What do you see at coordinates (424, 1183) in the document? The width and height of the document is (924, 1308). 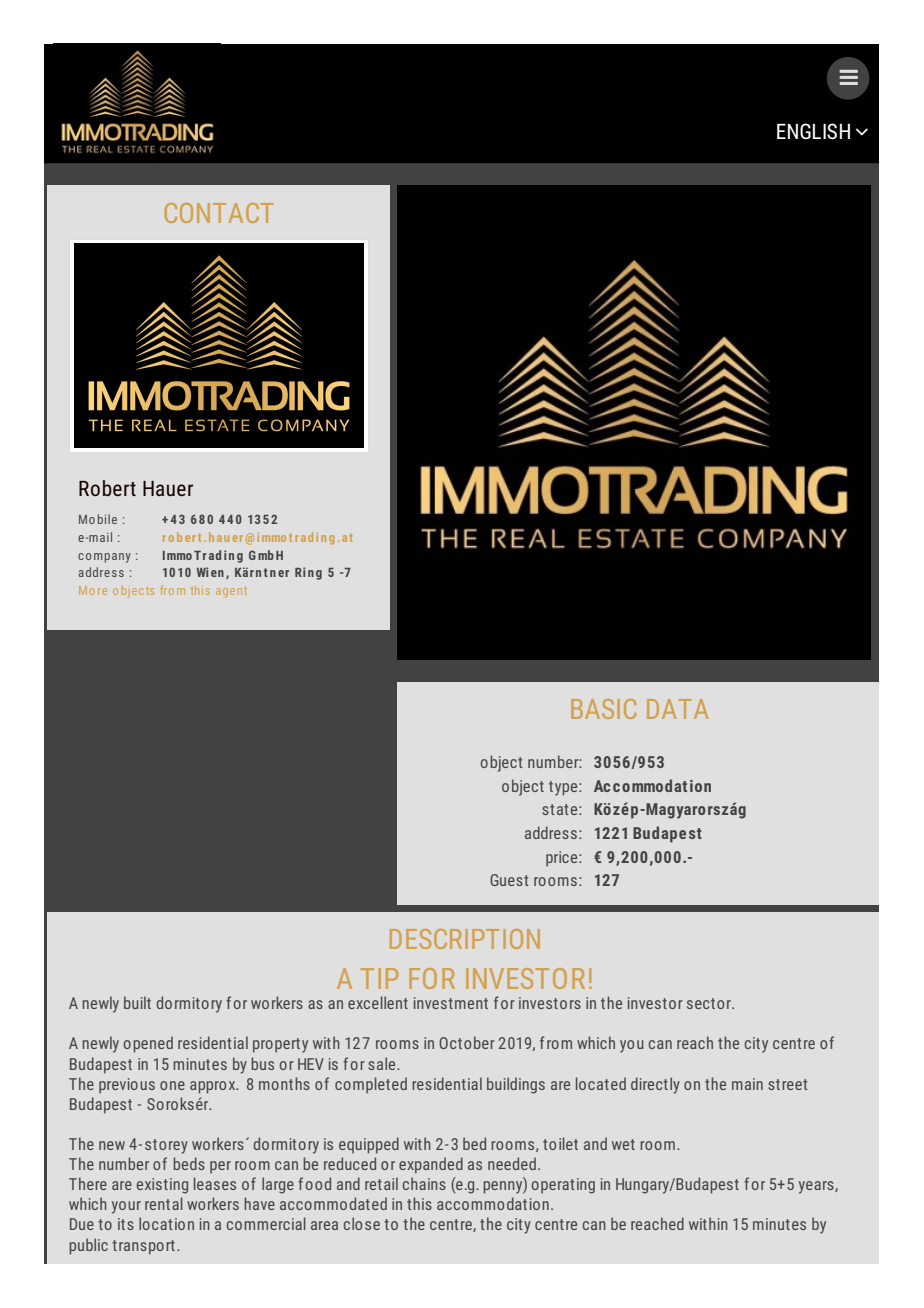 I see `chains` at bounding box center [424, 1183].
